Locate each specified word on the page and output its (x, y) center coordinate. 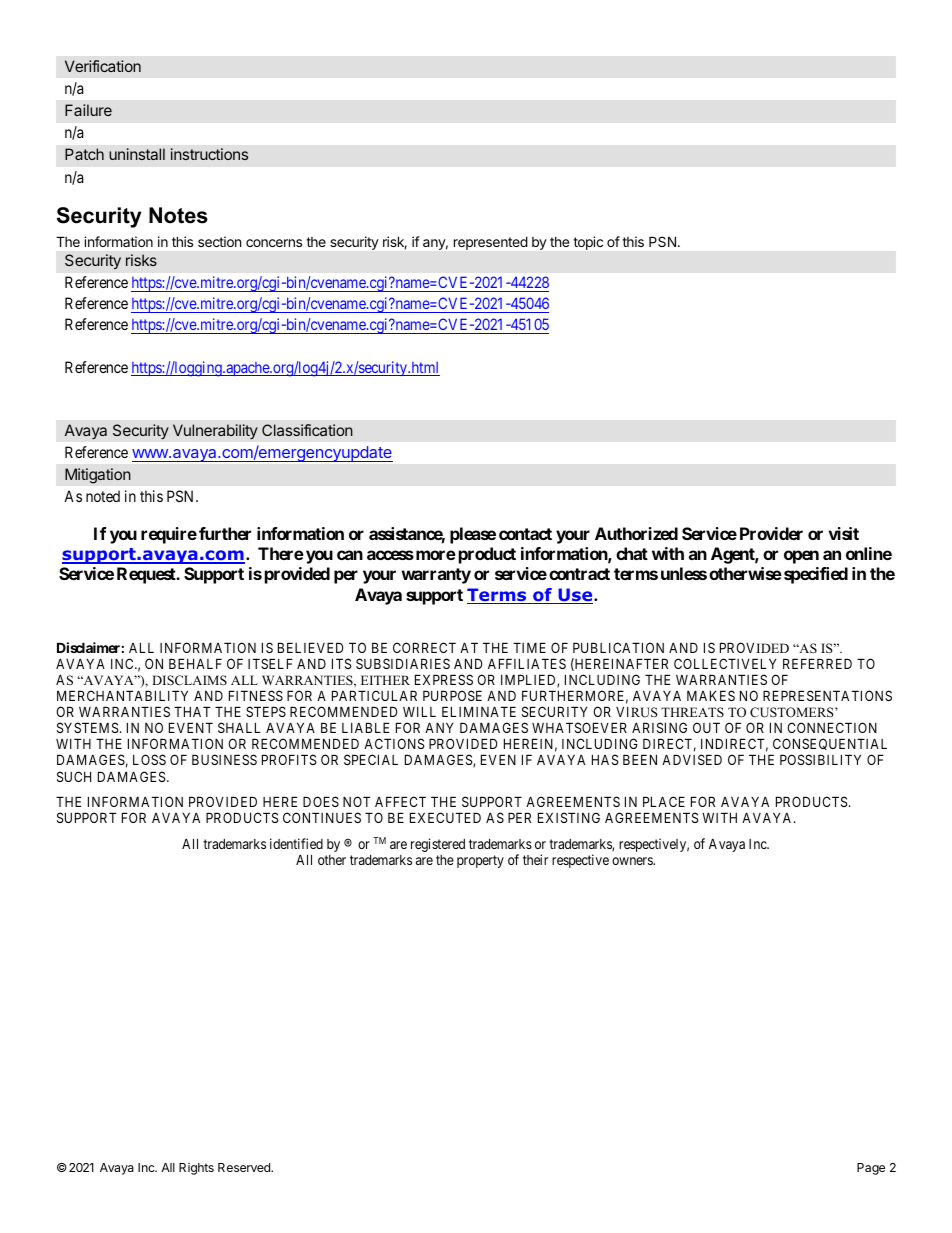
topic (588, 243)
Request (147, 575)
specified (816, 575)
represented (490, 243)
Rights (196, 1169)
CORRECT (424, 647)
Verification (103, 66)
